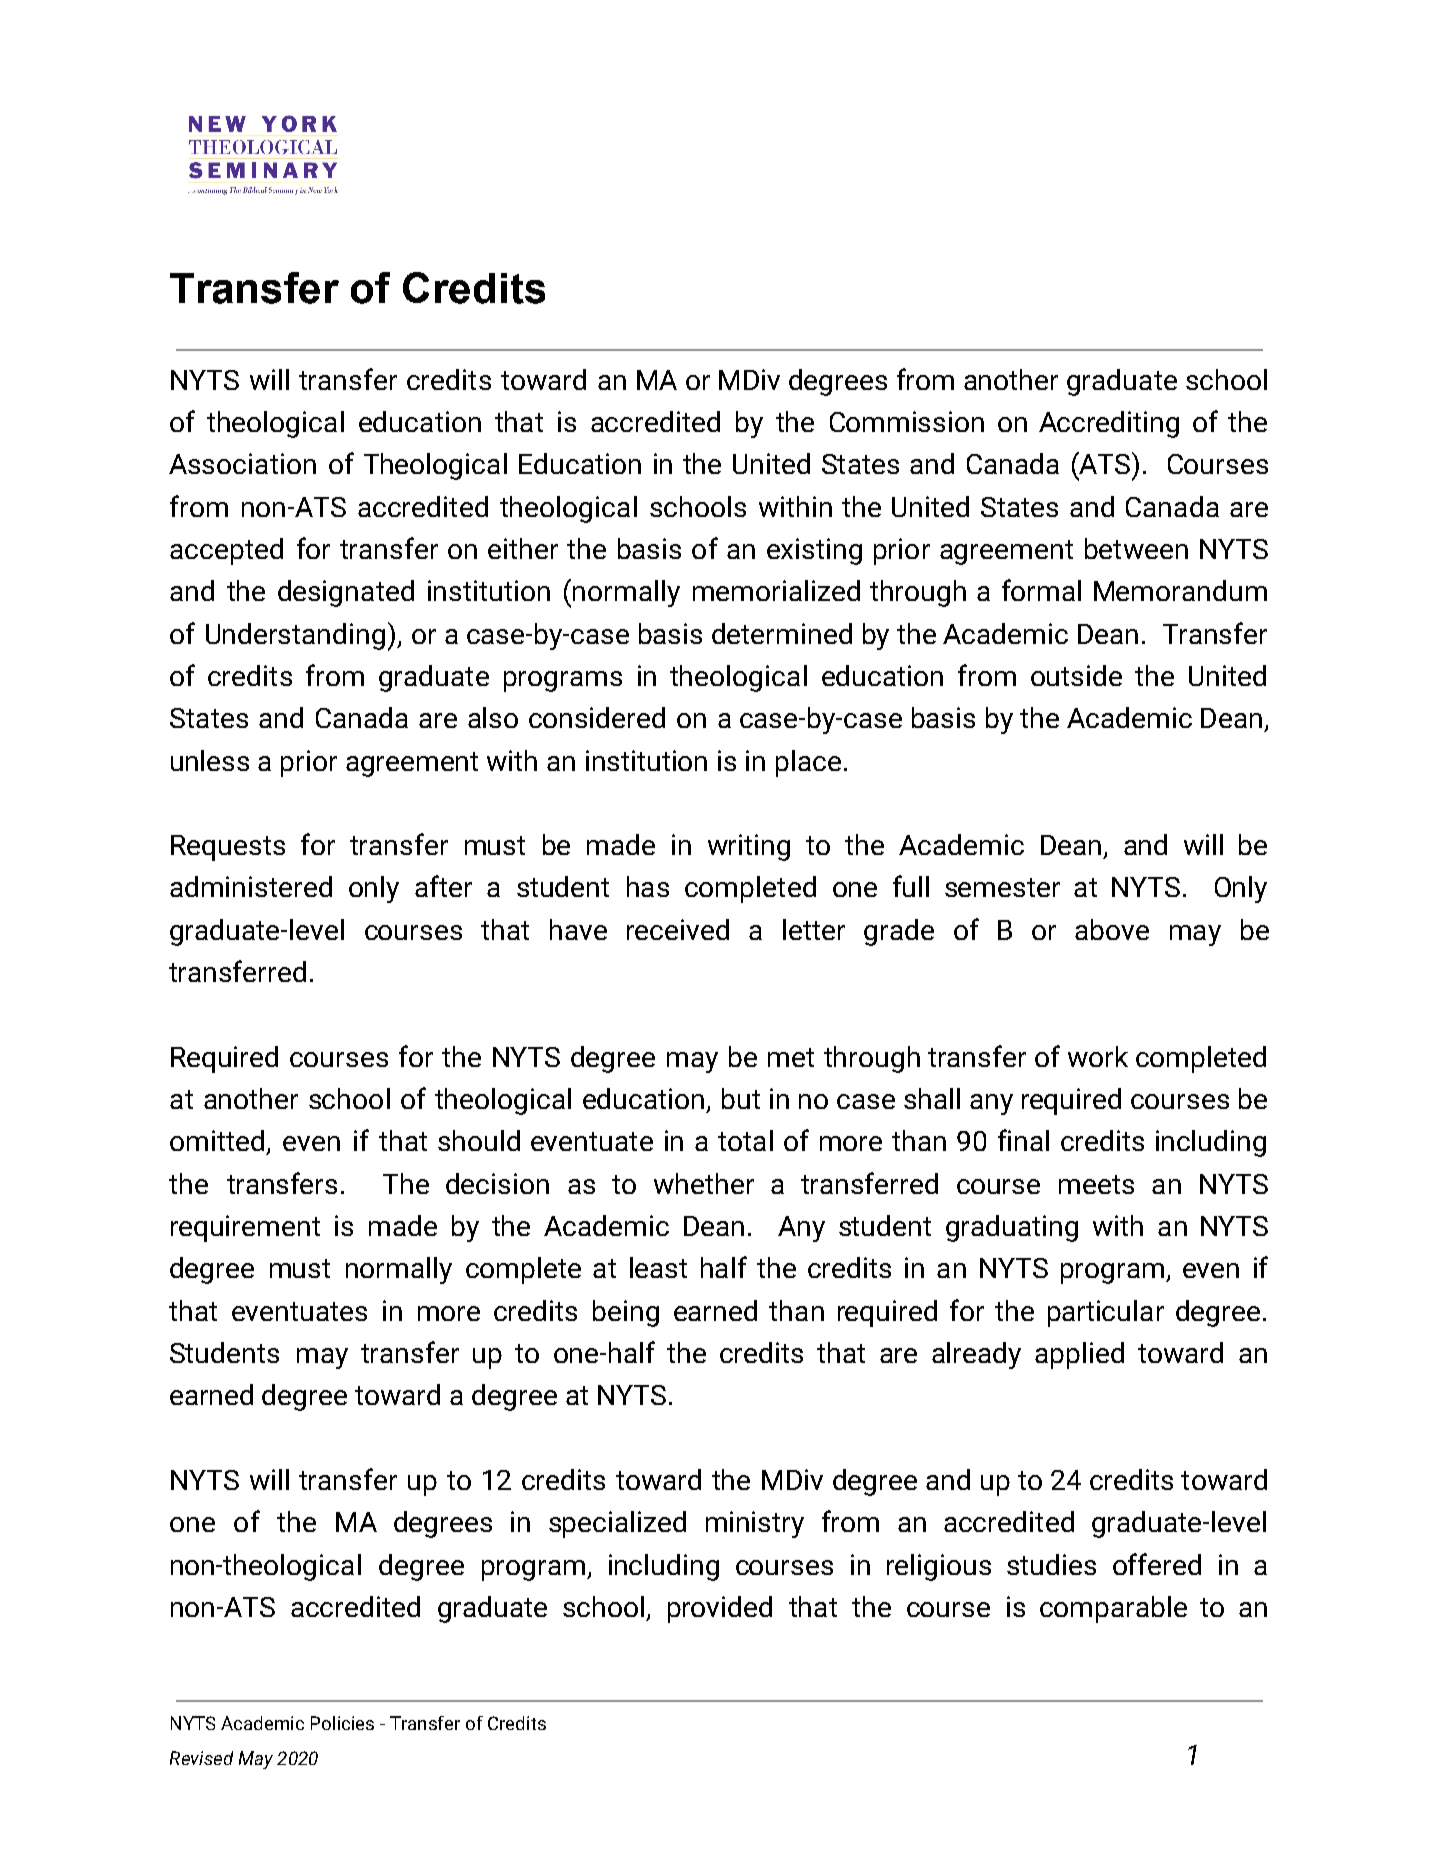 Image resolution: width=1439 pixels, height=1862 pixels. Describe the element at coordinates (808, 763) in the screenshot. I see `place` at that location.
